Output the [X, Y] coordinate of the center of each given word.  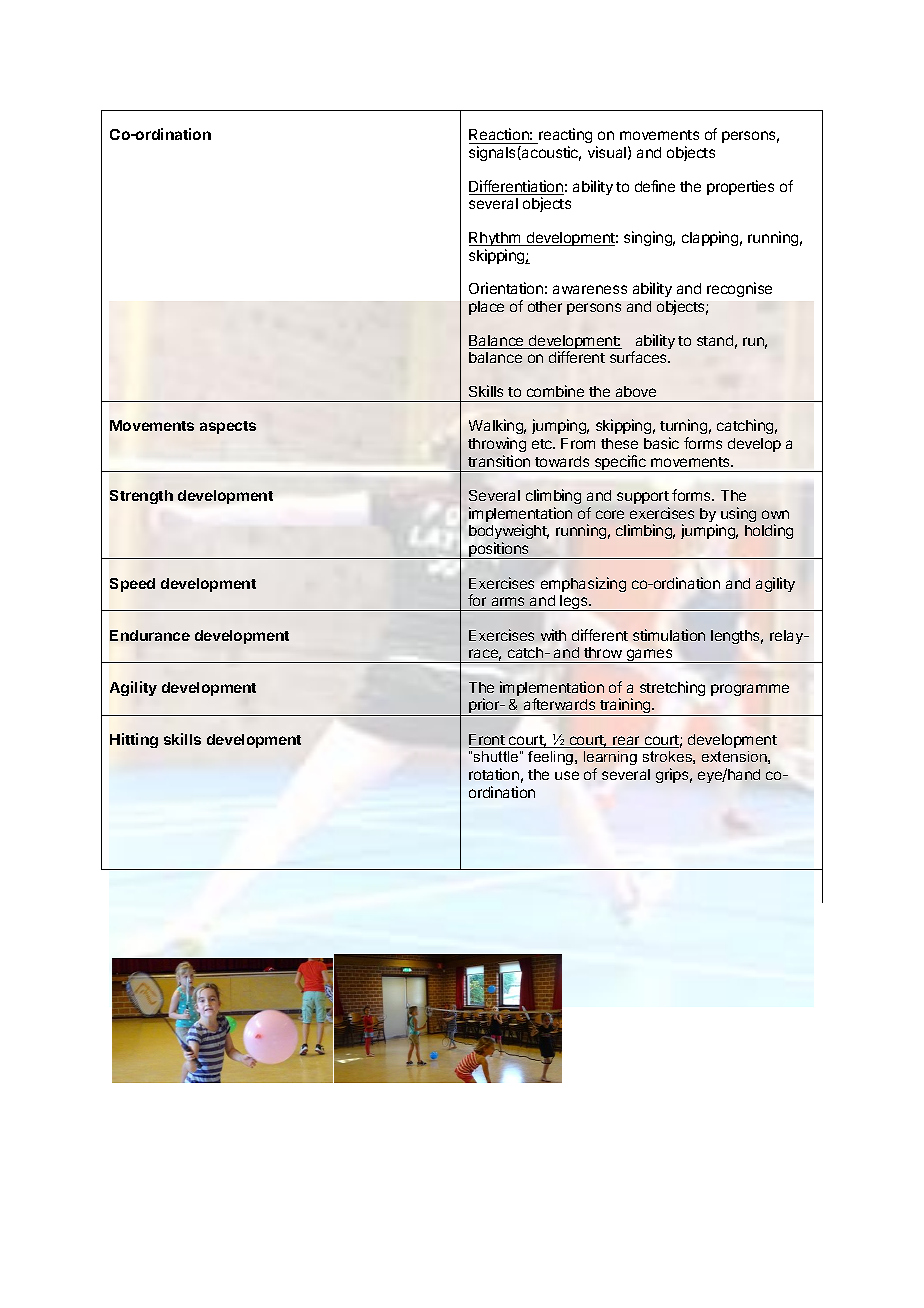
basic [661, 443]
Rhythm [496, 239]
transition [499, 461]
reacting [564, 137]
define [655, 186]
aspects [228, 427]
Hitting [134, 740]
